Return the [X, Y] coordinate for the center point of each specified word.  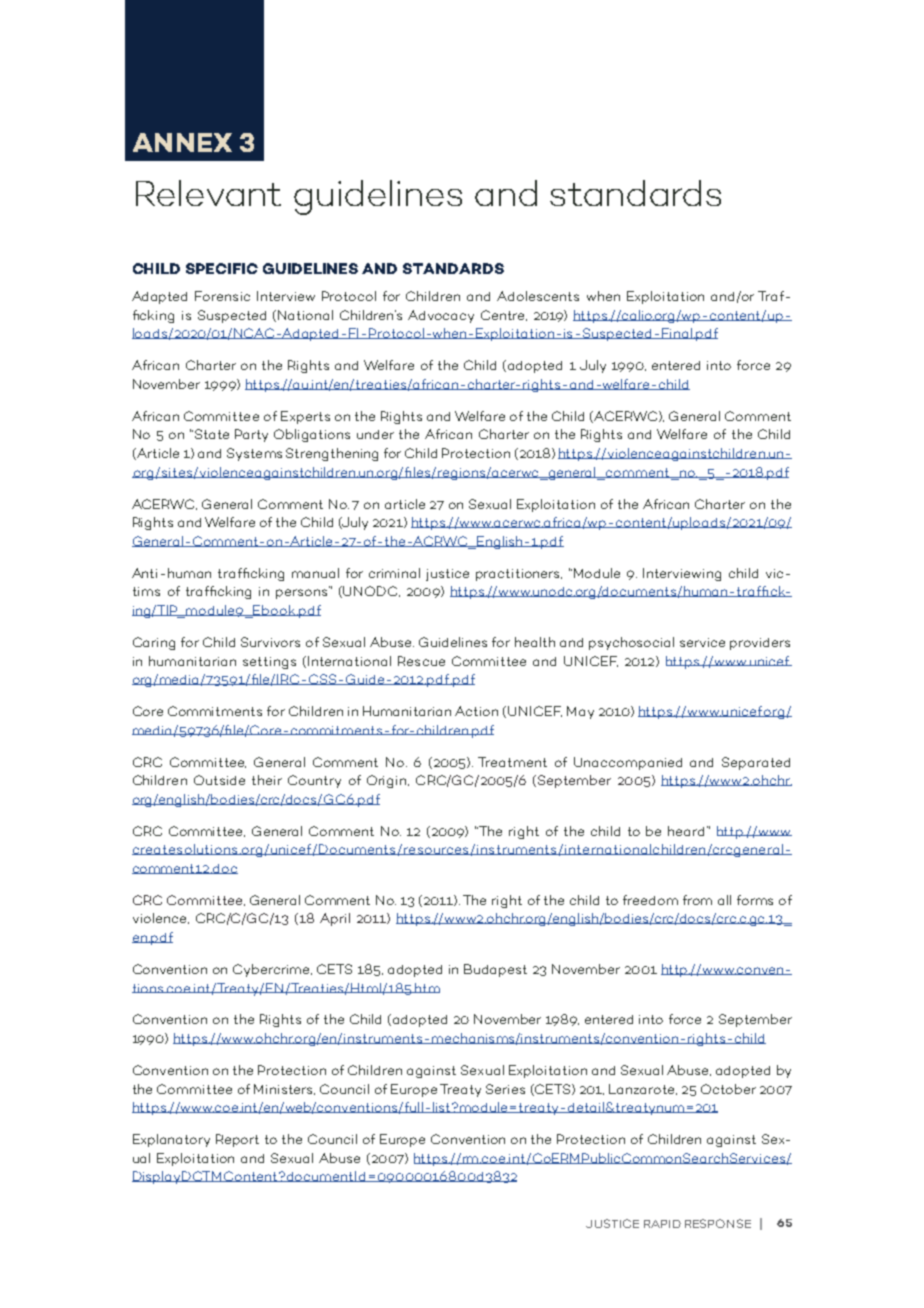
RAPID [662, 1224]
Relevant [208, 193]
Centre [504, 315]
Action [476, 711]
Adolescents [538, 296]
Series [505, 1089]
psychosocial [631, 643]
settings [269, 663]
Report [237, 1140]
